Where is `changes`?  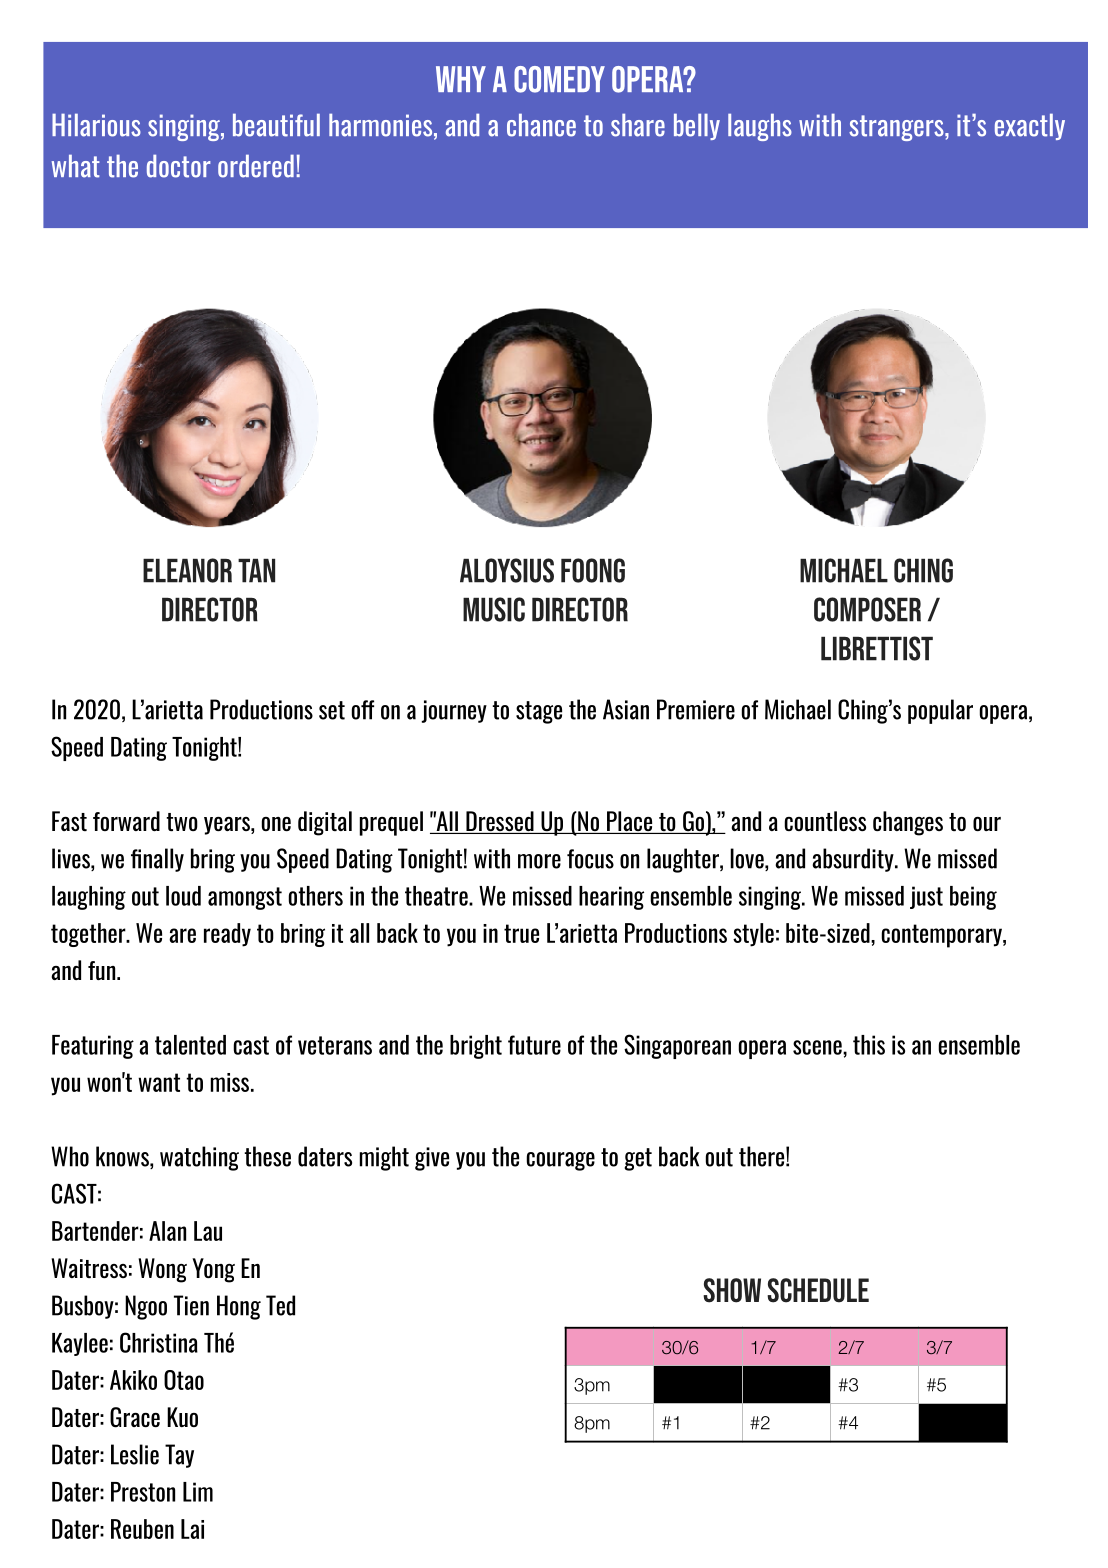
changes is located at coordinates (908, 823).
